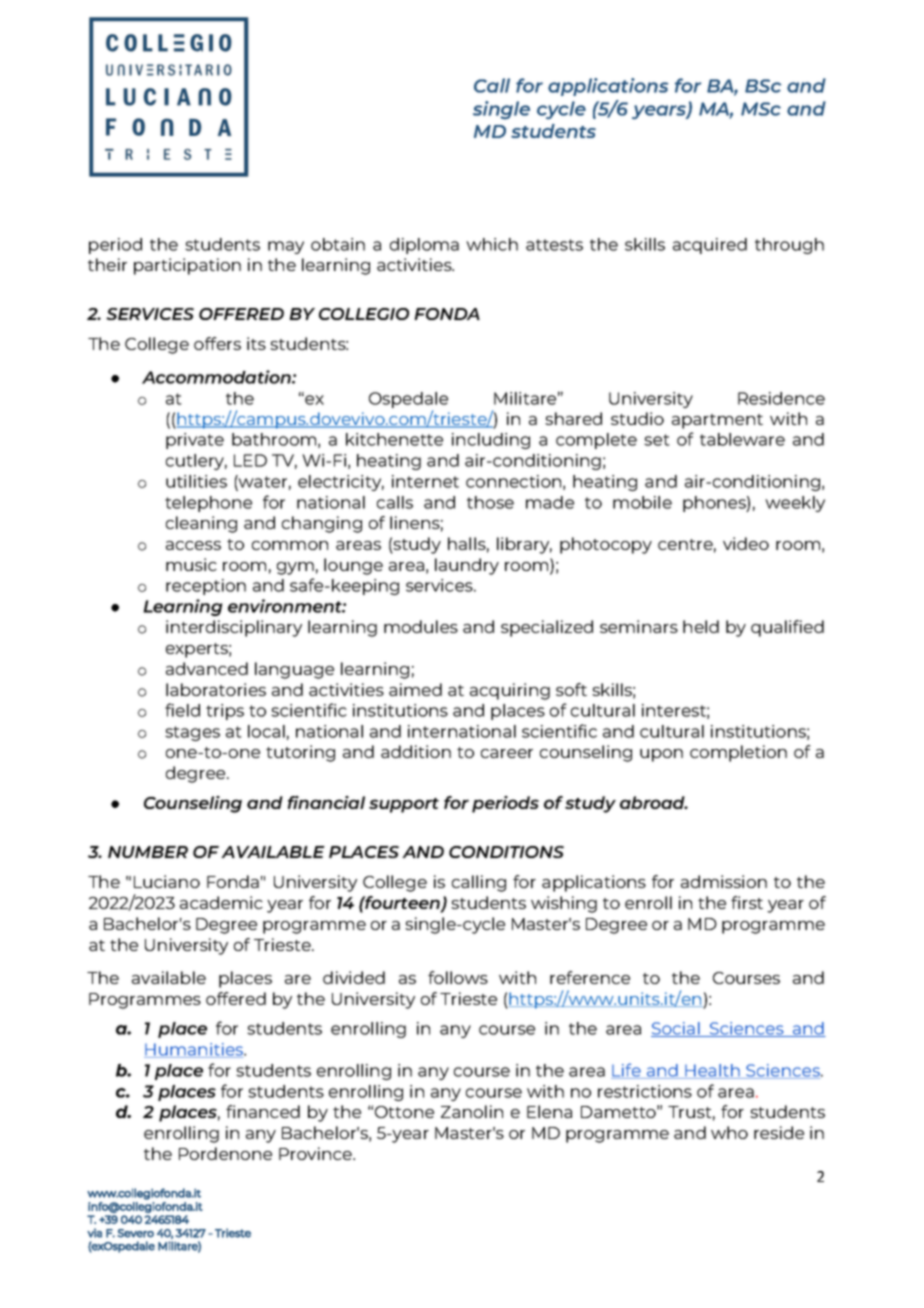 The image size is (924, 1308). Describe the element at coordinates (425, 481) in the page. I see `internet` at that location.
